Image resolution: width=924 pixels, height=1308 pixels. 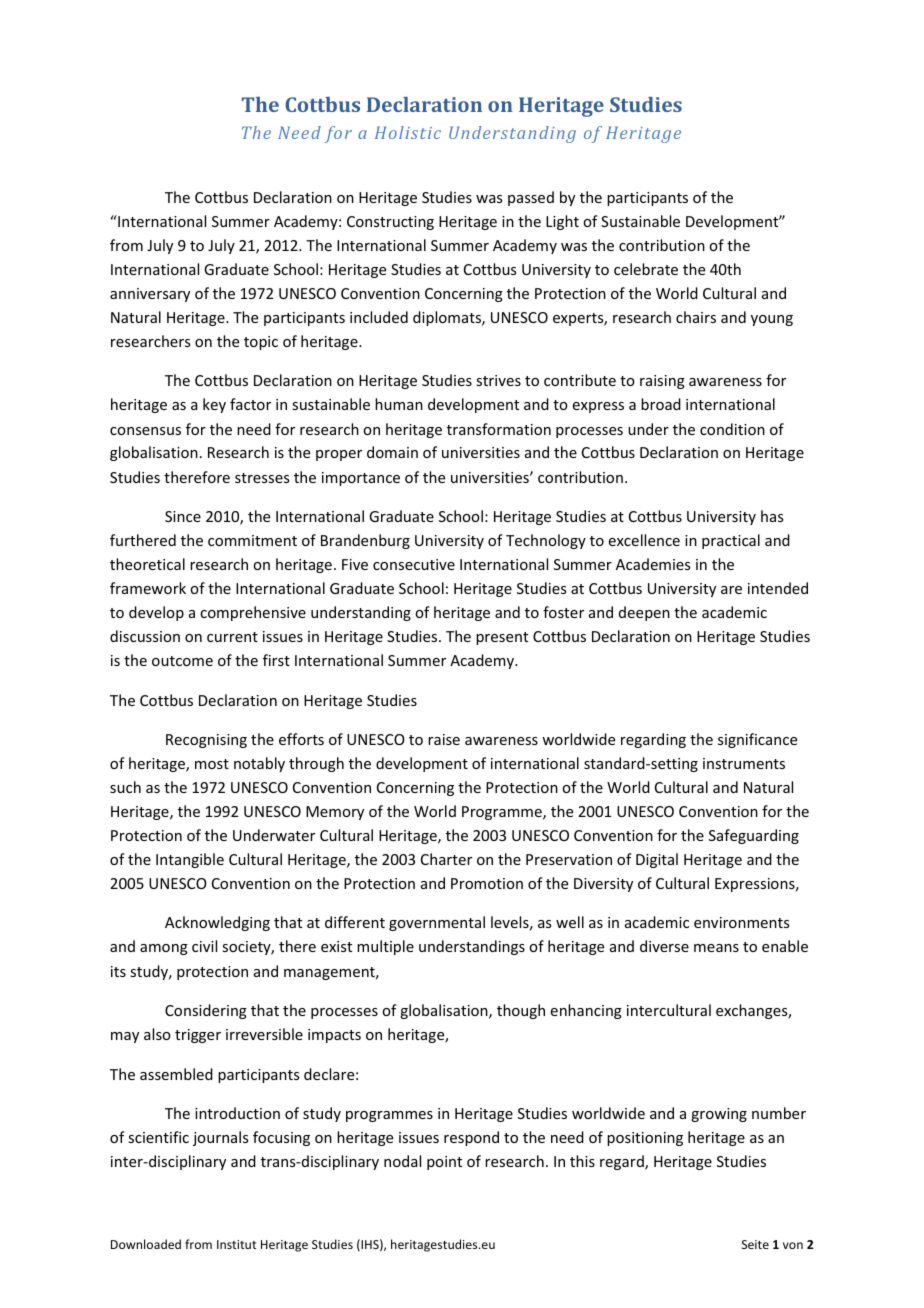 What do you see at coordinates (444, 1163) in the screenshot?
I see `point` at bounding box center [444, 1163].
